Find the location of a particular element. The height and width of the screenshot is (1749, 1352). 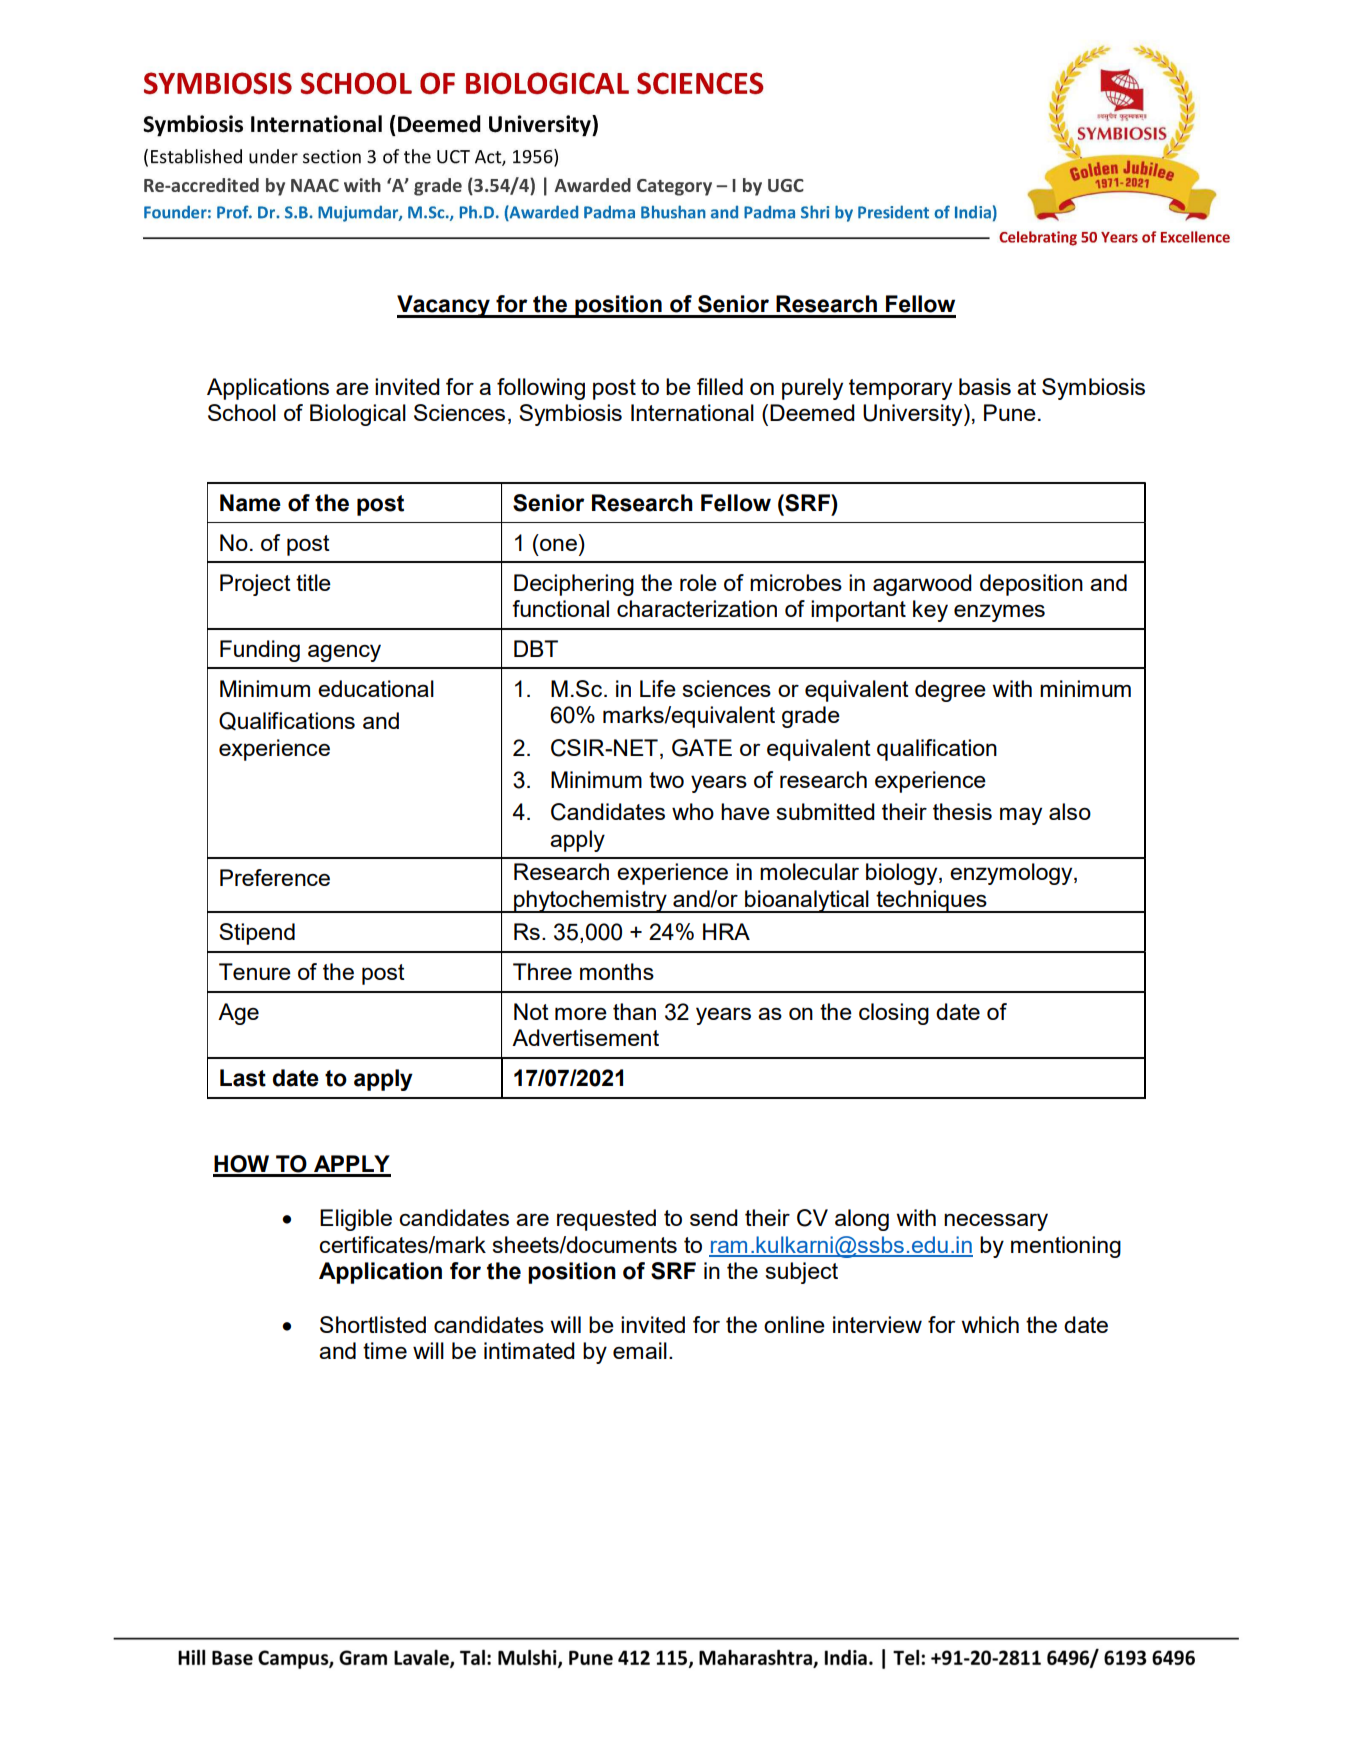

filled is located at coordinates (720, 386).
